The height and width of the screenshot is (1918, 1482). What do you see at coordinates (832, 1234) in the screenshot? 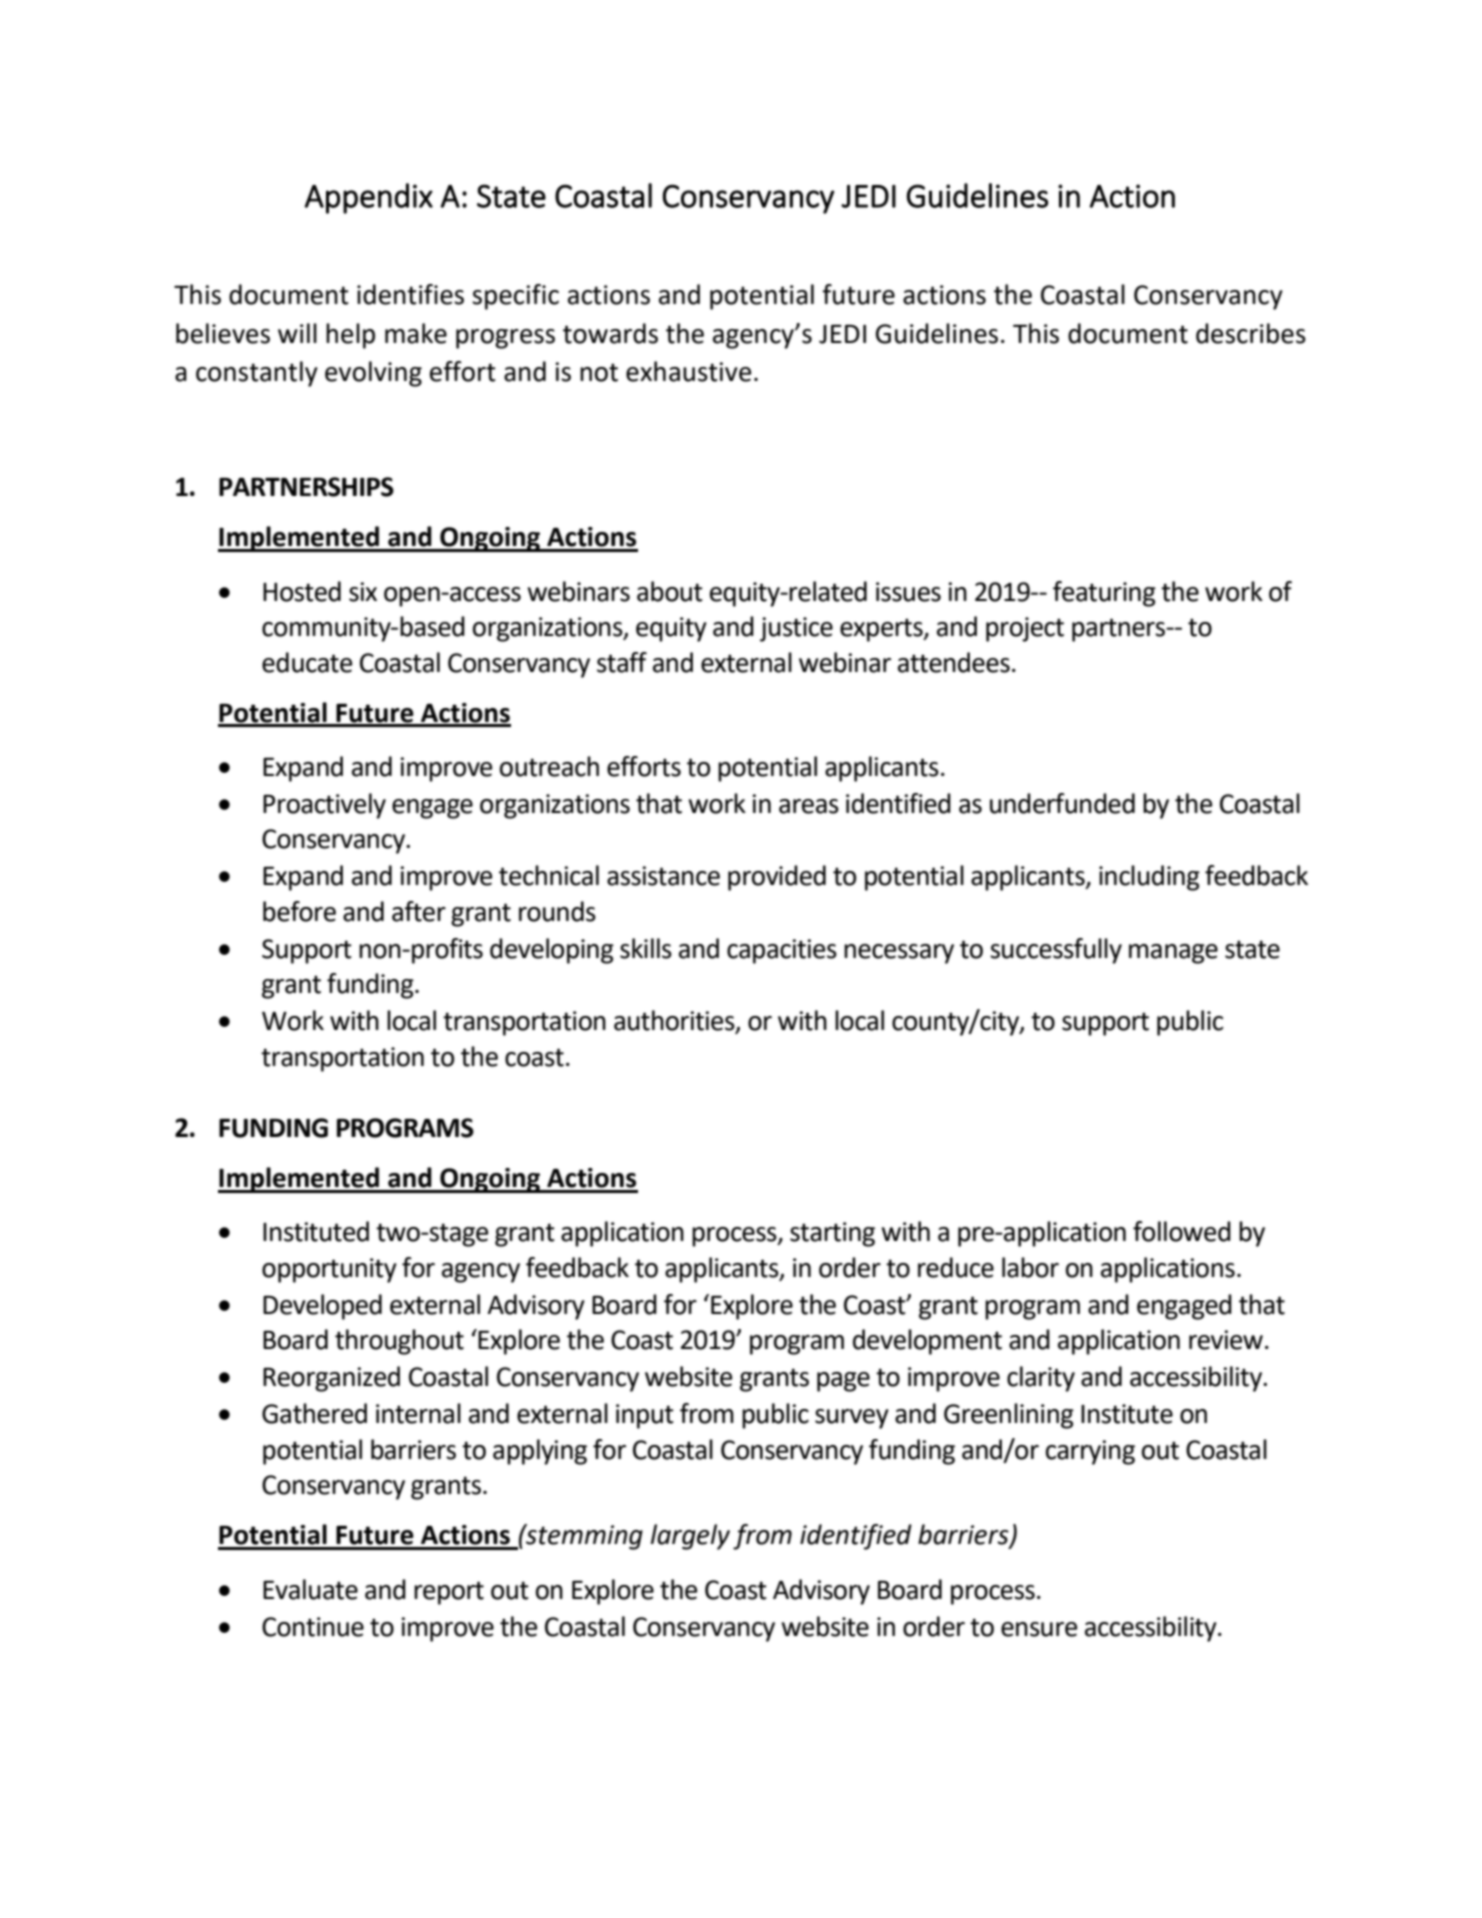
I see `starting` at bounding box center [832, 1234].
